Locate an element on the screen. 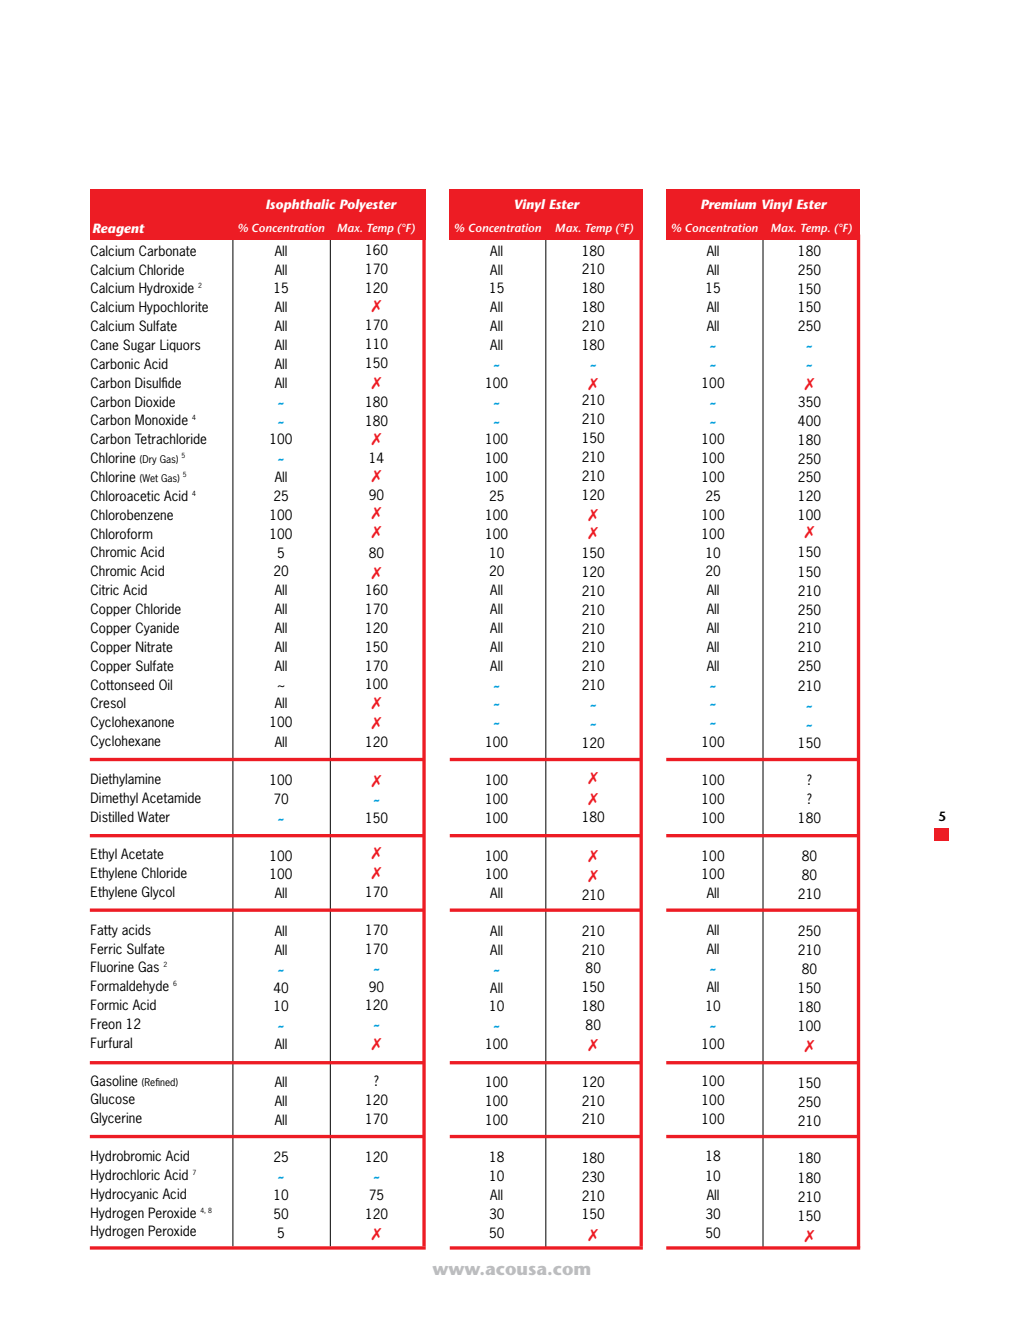 The image size is (1021, 1322). Hydroxide is located at coordinates (166, 289).
